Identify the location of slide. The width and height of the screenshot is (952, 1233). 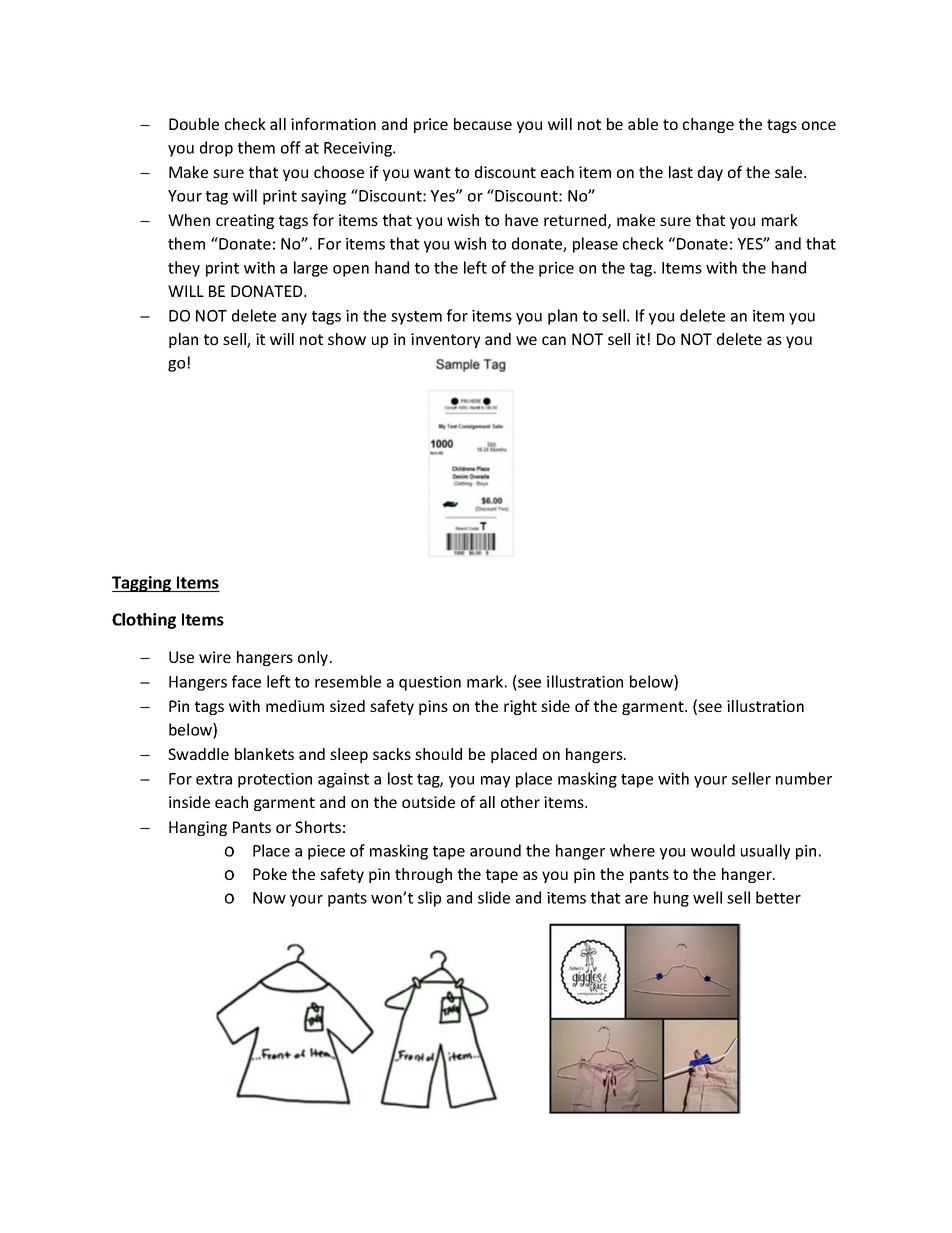
(494, 897).
